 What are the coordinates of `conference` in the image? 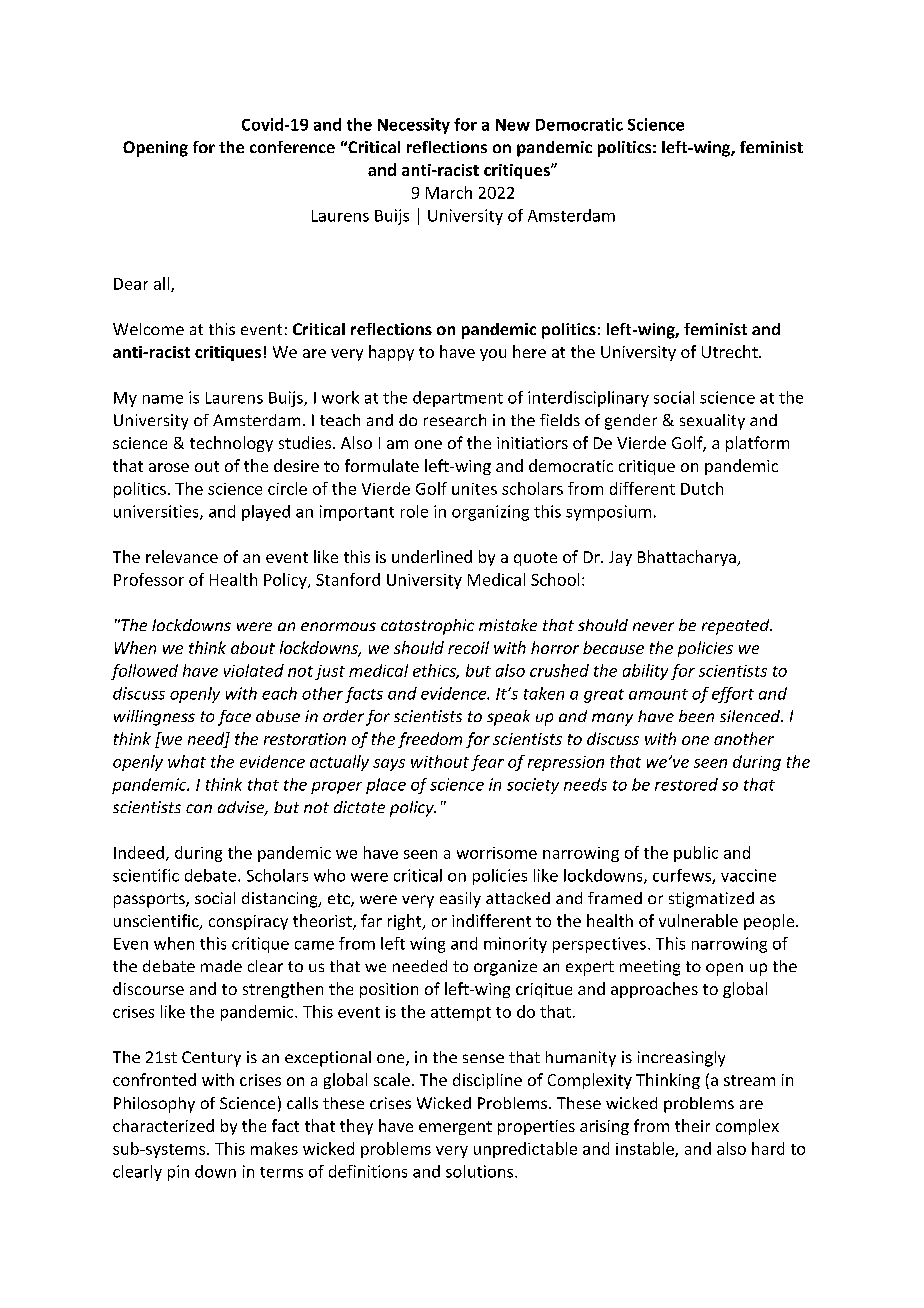 It's located at (292, 147).
